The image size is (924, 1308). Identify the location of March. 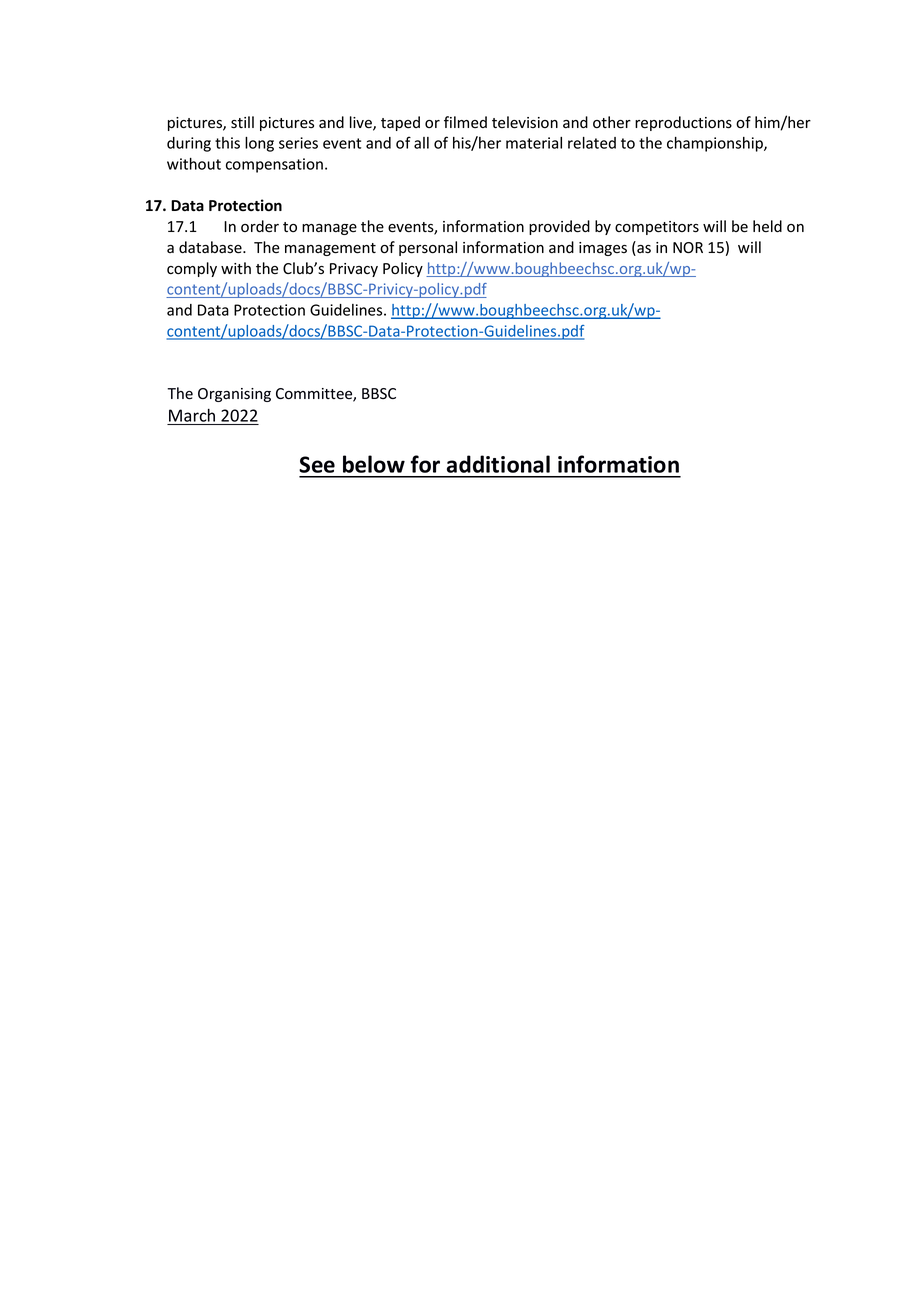
(192, 415).
